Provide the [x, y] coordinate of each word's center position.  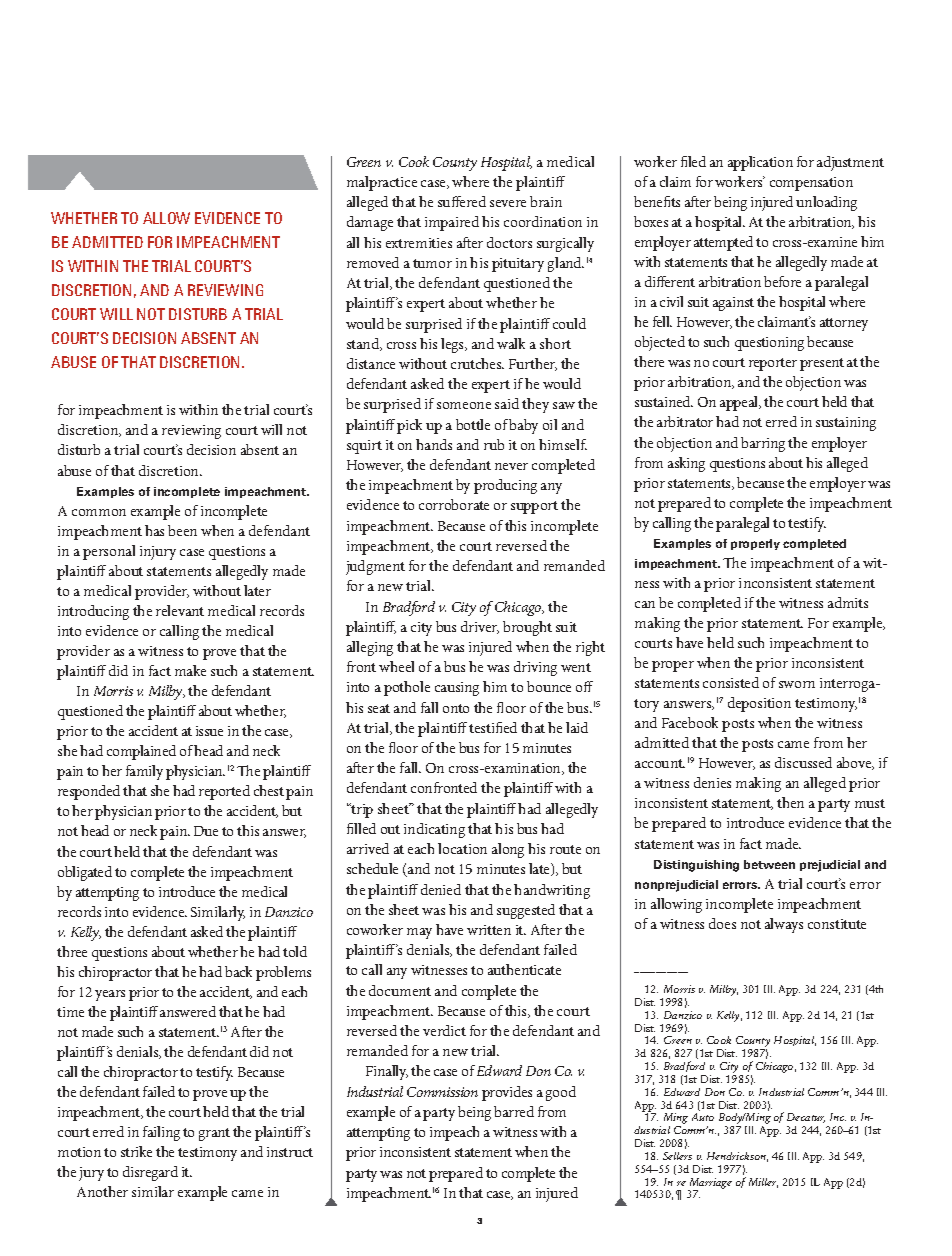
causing [457, 689]
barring [763, 444]
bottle [473, 424]
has [154, 530]
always [784, 925]
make [190, 670]
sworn [797, 684]
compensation [811, 184]
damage [370, 223]
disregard [150, 1173]
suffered [462, 201]
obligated [85, 873]
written [489, 930]
